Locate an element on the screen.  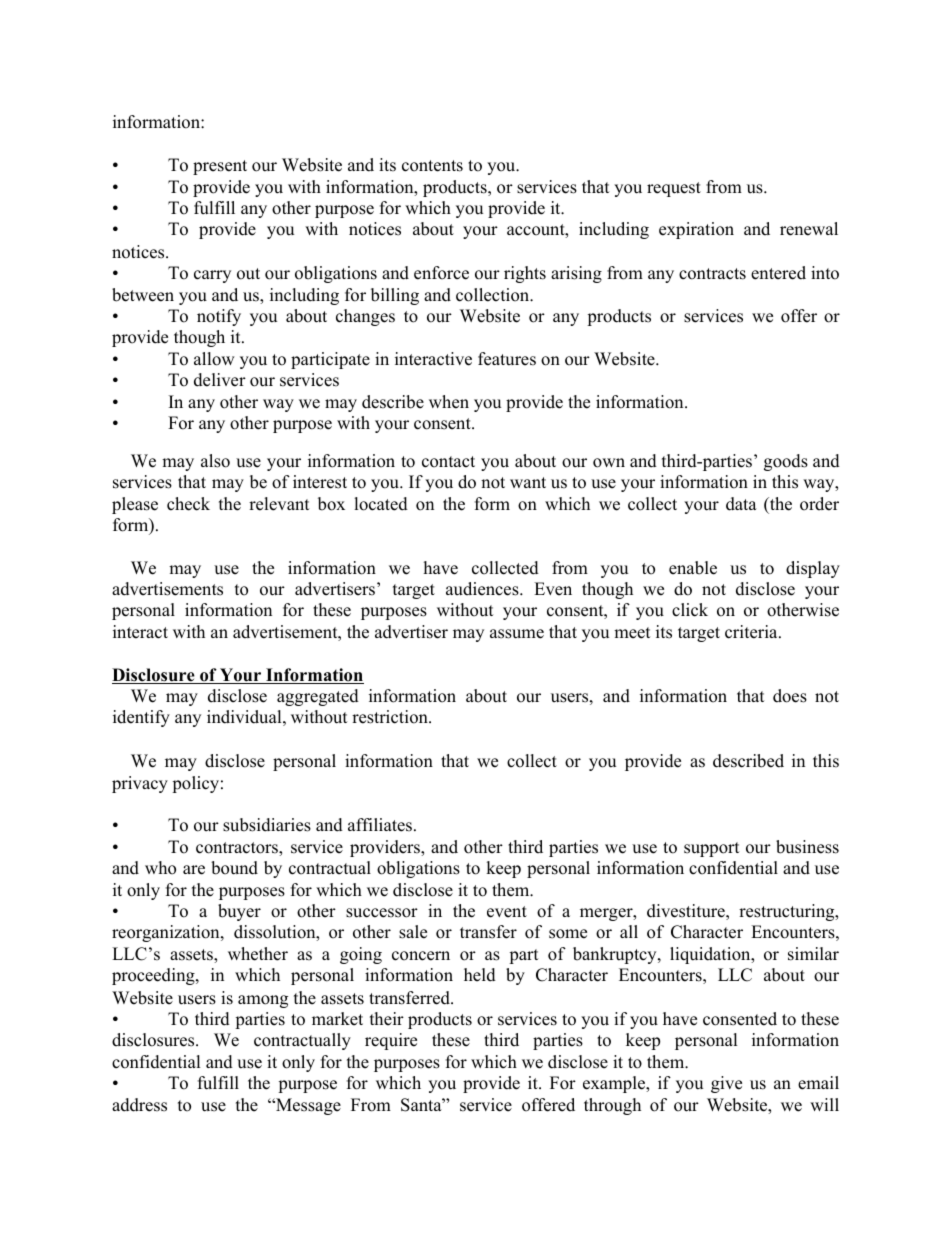
deliver is located at coordinates (220, 380).
